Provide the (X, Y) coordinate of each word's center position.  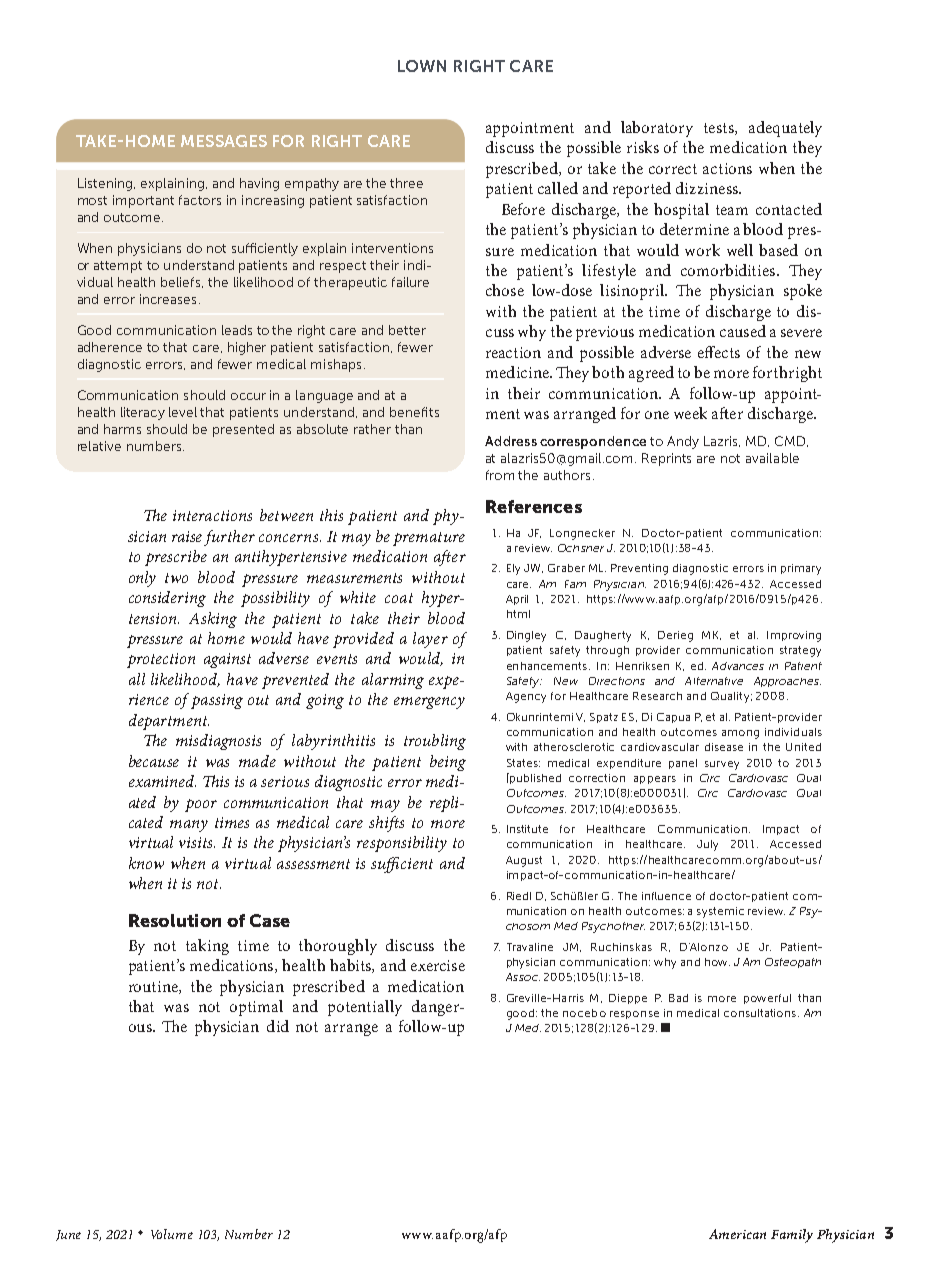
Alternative (714, 681)
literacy (143, 413)
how (717, 962)
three (406, 183)
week (690, 413)
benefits (414, 412)
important (143, 201)
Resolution (175, 920)
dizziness (708, 188)
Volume (172, 1234)
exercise (438, 965)
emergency (429, 703)
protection (161, 660)
